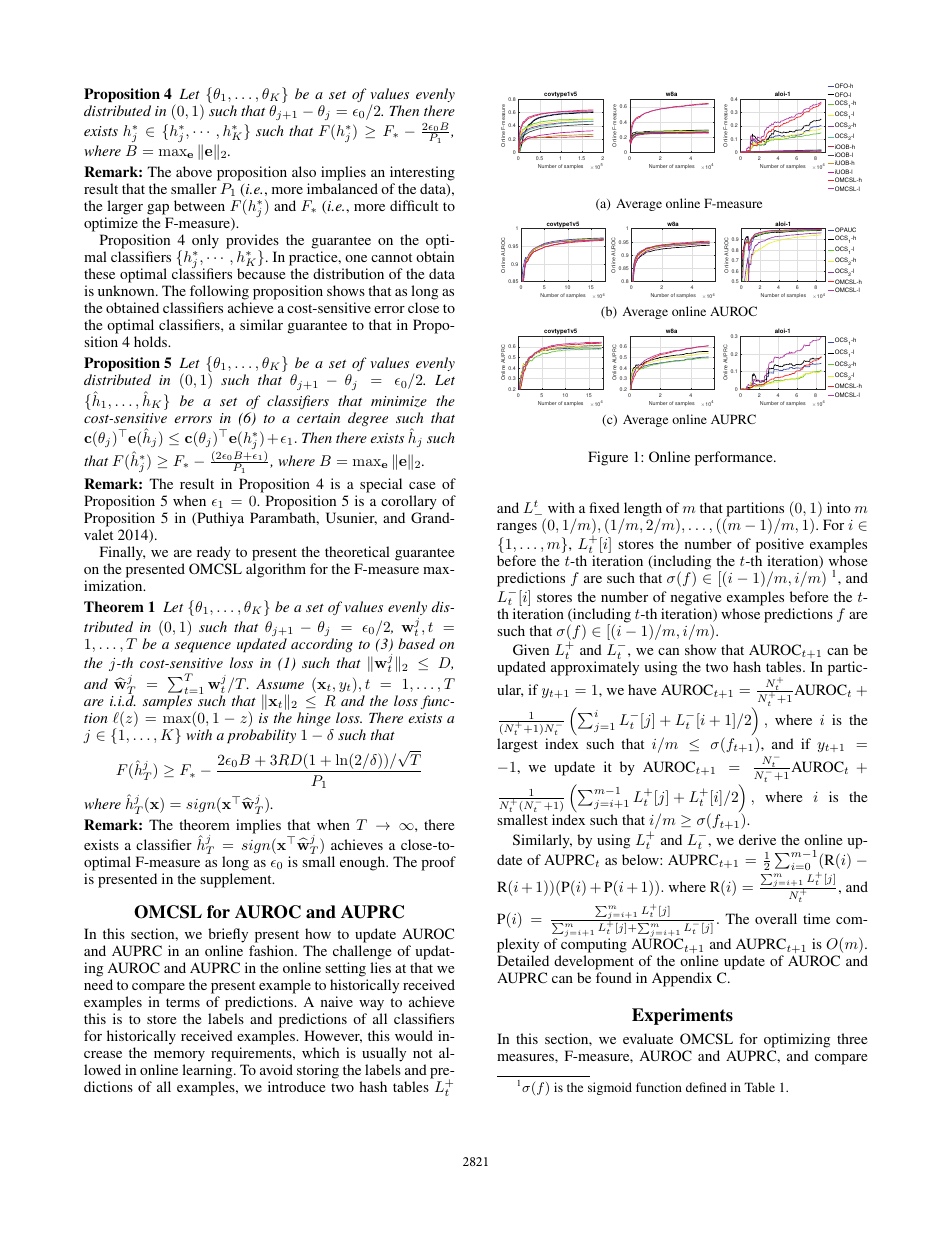 This screenshot has width=952, height=1233. Describe the element at coordinates (422, 485) in the screenshot. I see `case` at that location.
